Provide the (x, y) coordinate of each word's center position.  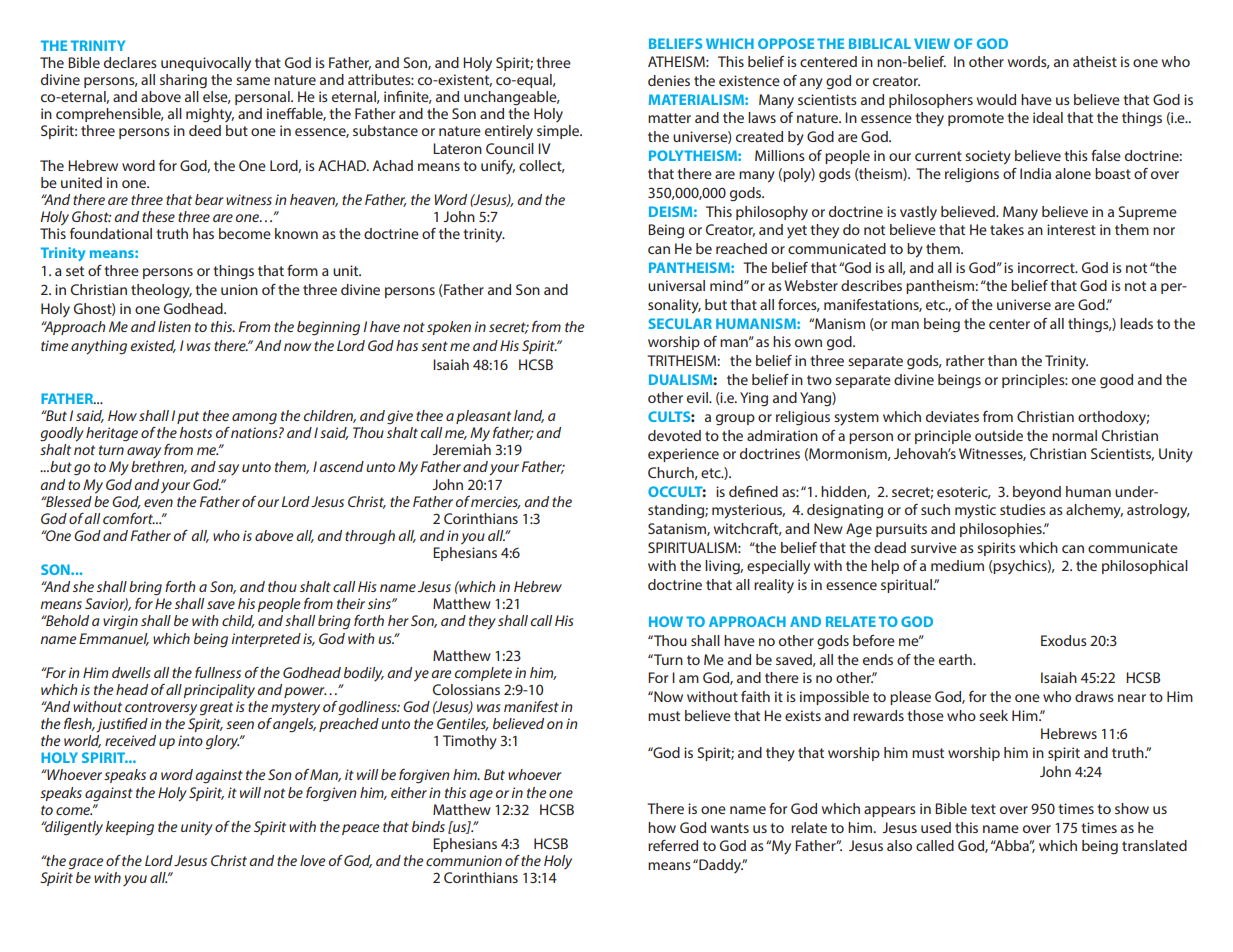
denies (669, 80)
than (1002, 360)
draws (1094, 696)
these (158, 216)
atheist (1095, 61)
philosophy (772, 213)
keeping (129, 828)
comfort (129, 518)
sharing (183, 81)
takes (1007, 229)
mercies (496, 502)
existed (153, 346)
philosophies (1002, 530)
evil (698, 397)
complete (483, 674)
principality (219, 691)
